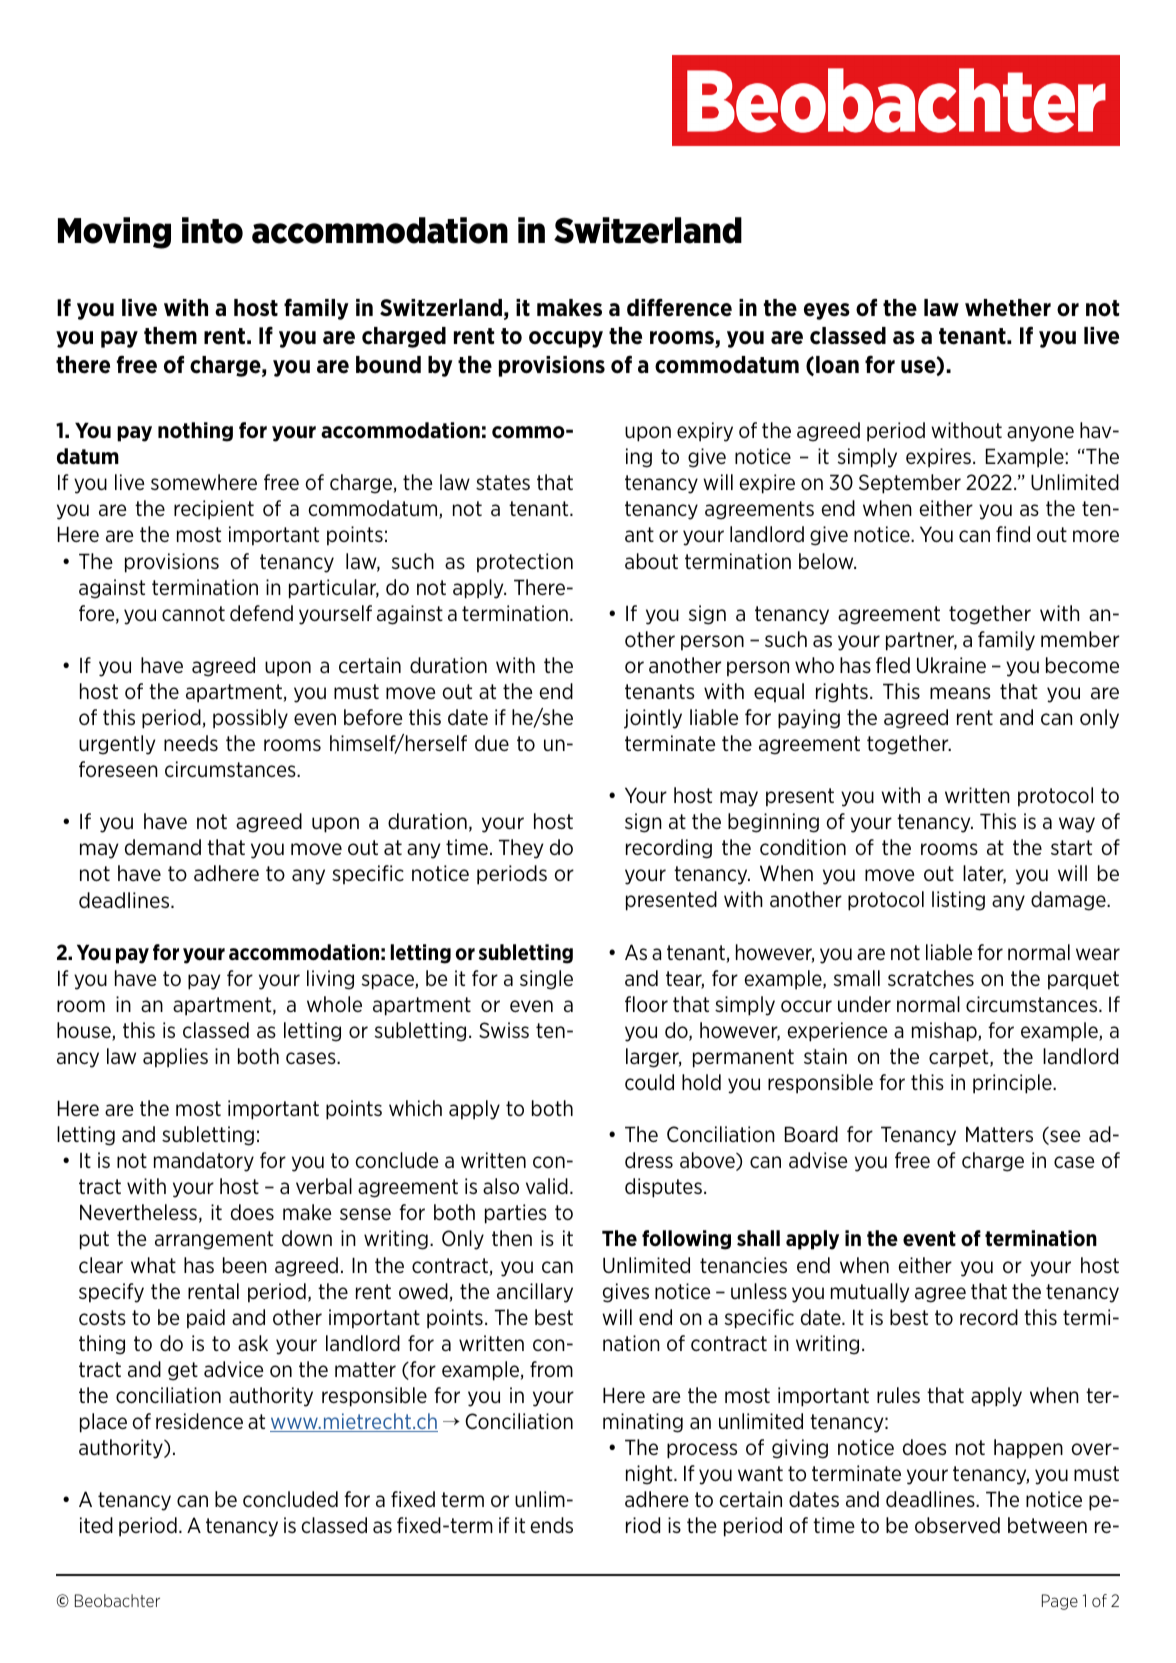  Describe the element at coordinates (199, 1421) in the document. I see `residence` at that location.
